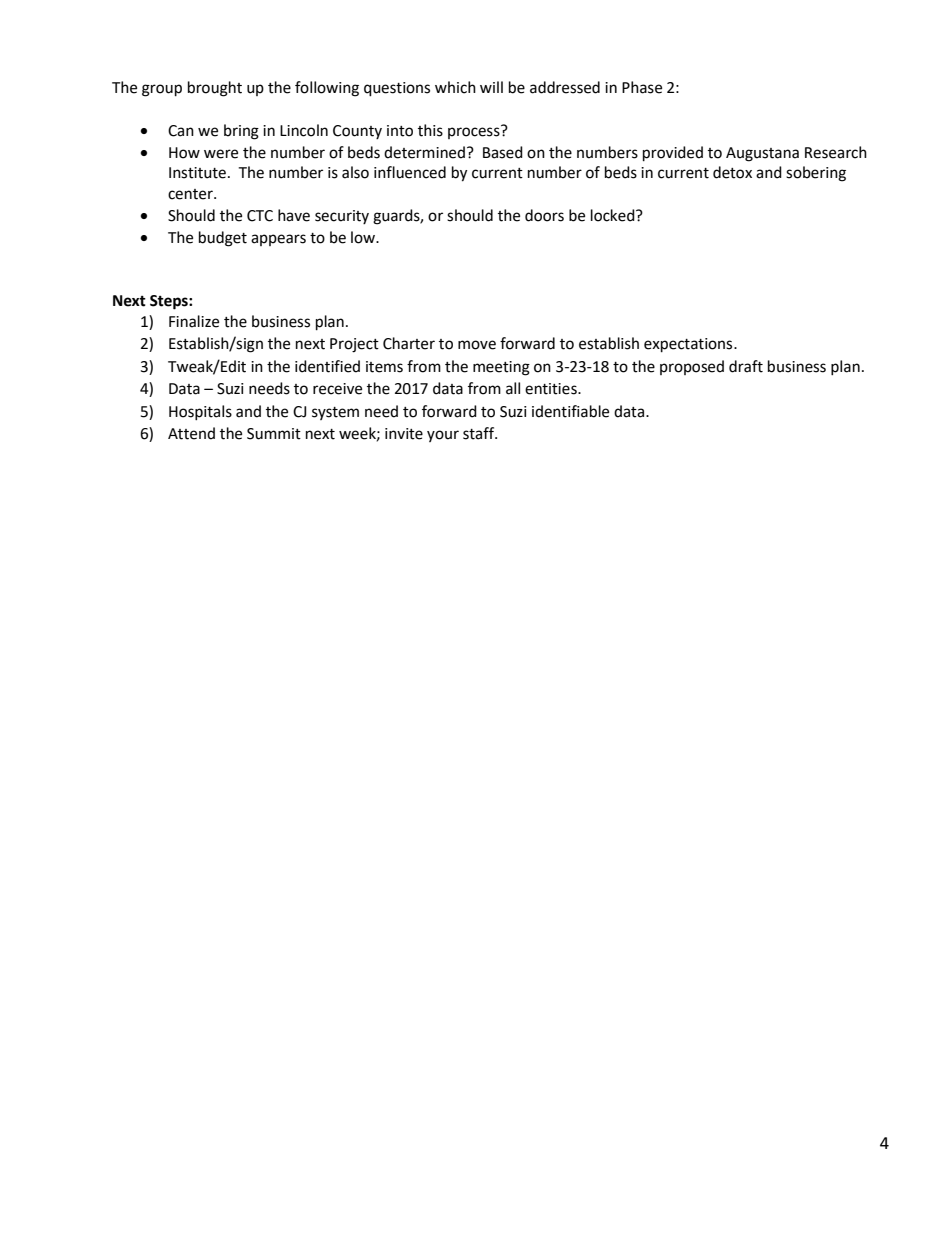 The width and height of the screenshot is (952, 1233). What do you see at coordinates (491, 87) in the screenshot?
I see `will` at bounding box center [491, 87].
